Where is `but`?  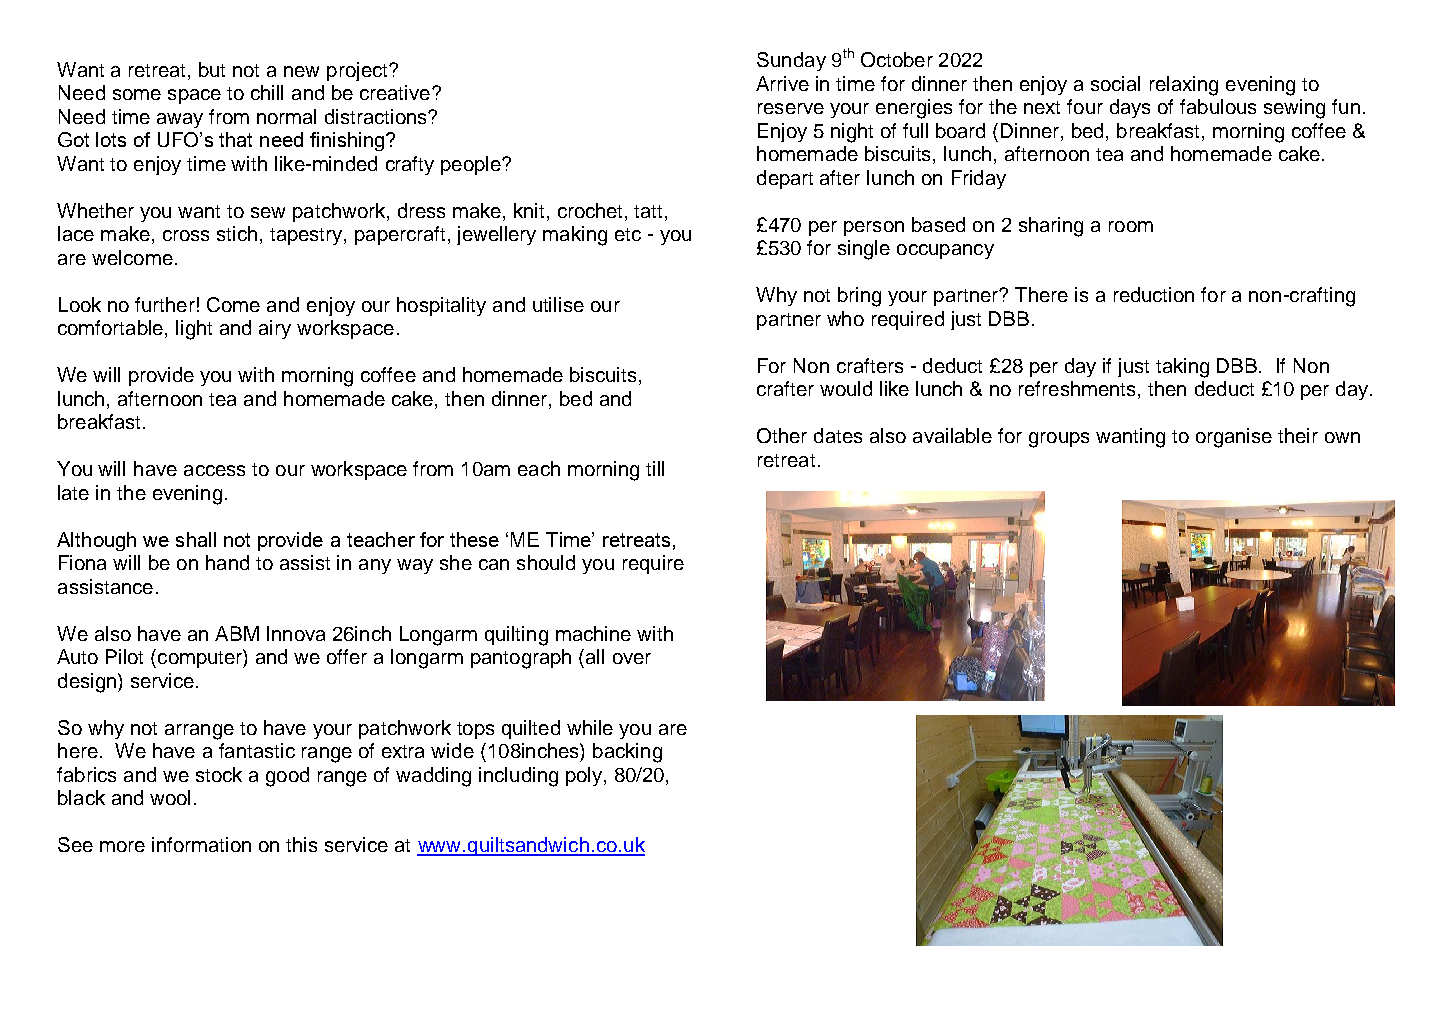 but is located at coordinates (212, 69).
